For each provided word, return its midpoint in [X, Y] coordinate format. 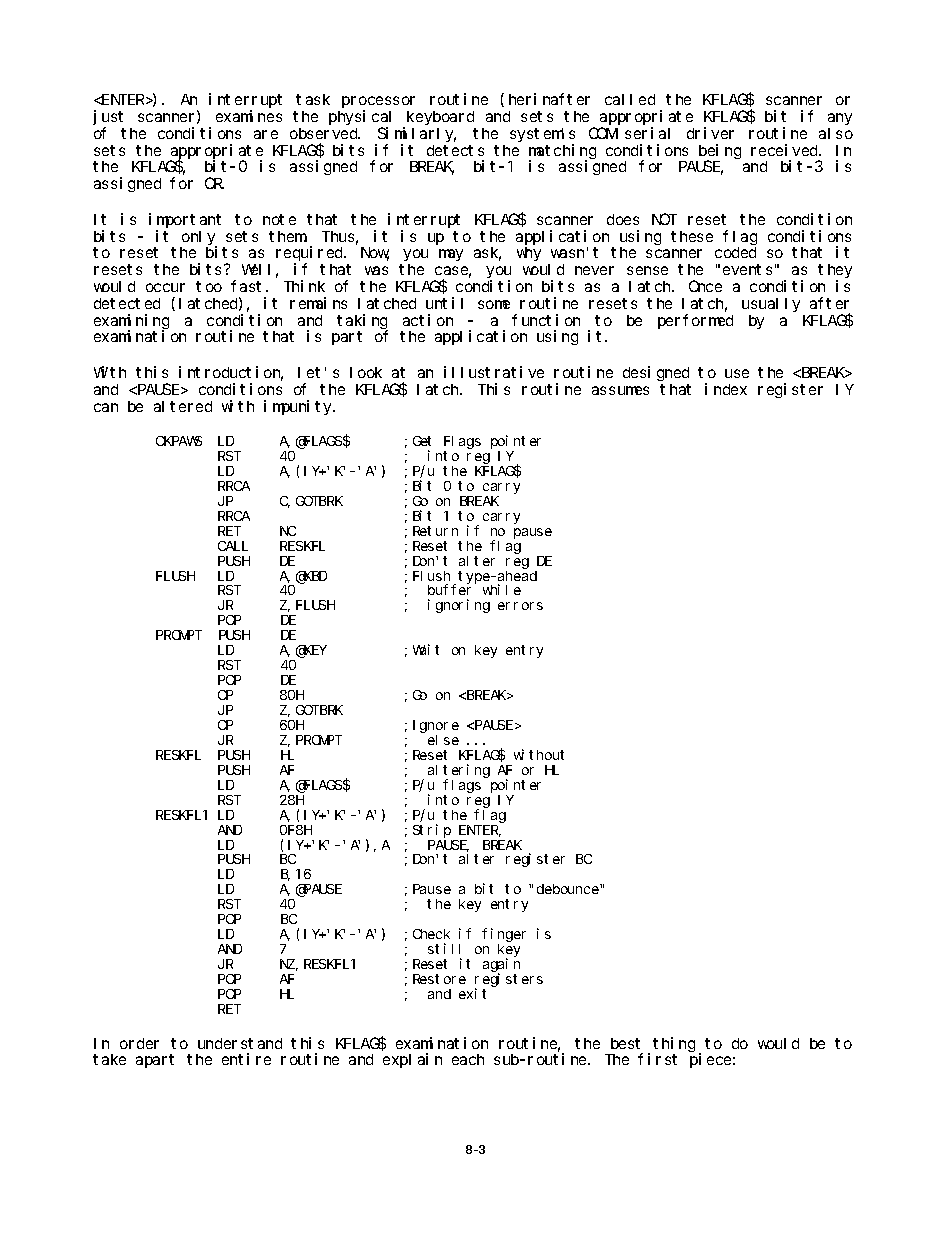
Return [435, 531]
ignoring [459, 606]
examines [249, 116]
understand [240, 1043]
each [468, 1059]
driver [710, 133]
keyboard [440, 118]
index [726, 389]
